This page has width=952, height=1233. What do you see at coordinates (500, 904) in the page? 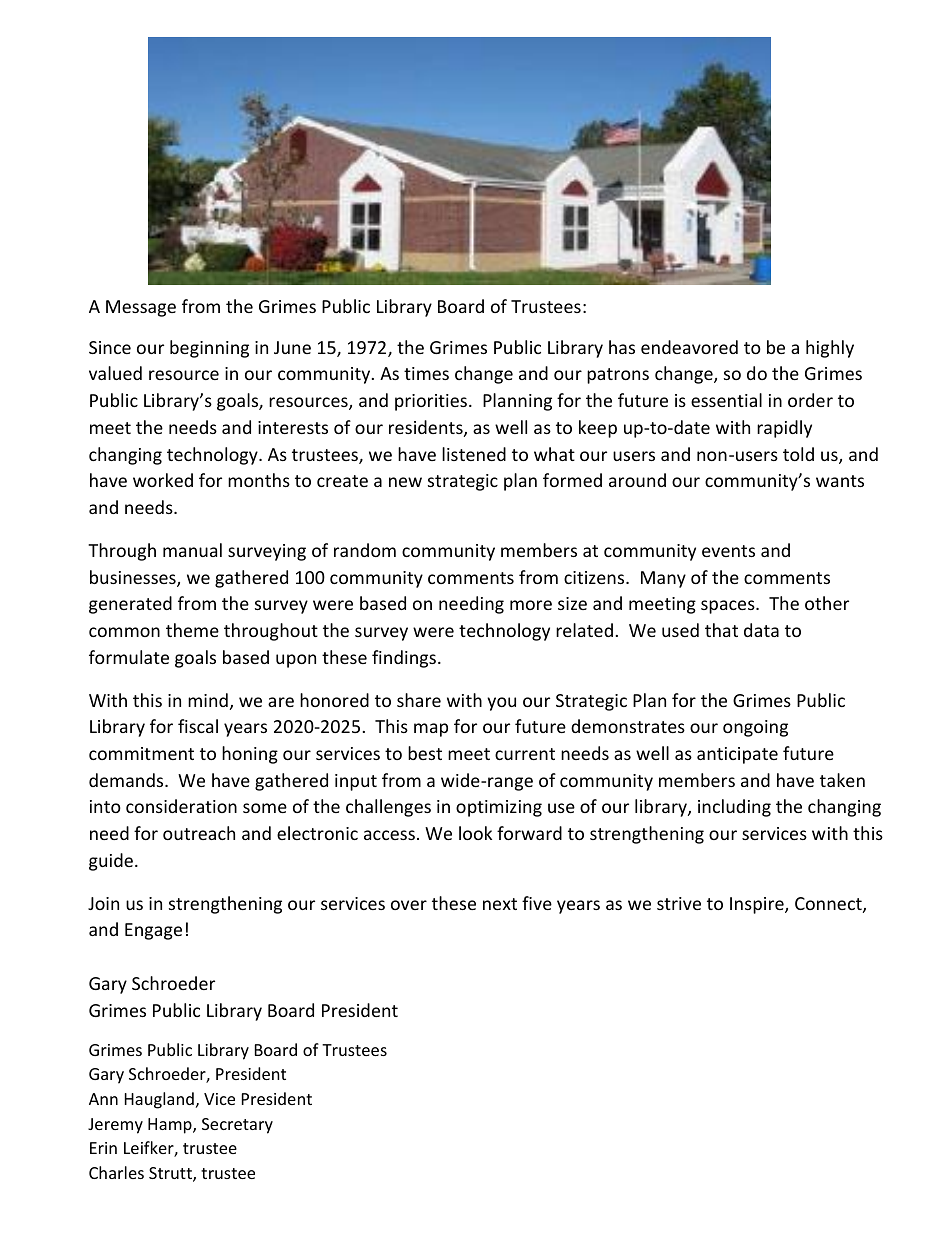
I see `next` at bounding box center [500, 904].
